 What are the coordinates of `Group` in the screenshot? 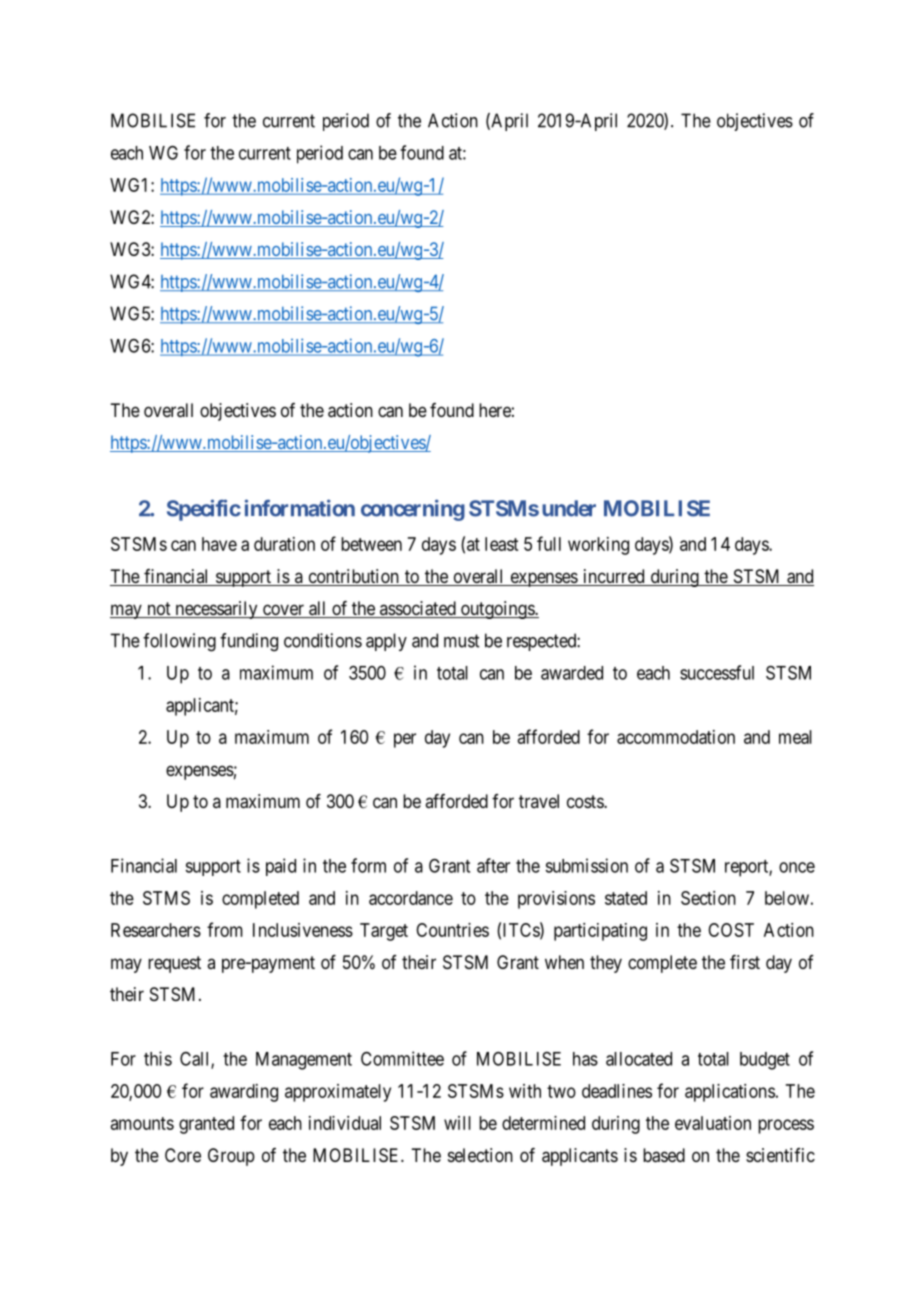 It's located at (231, 1157).
